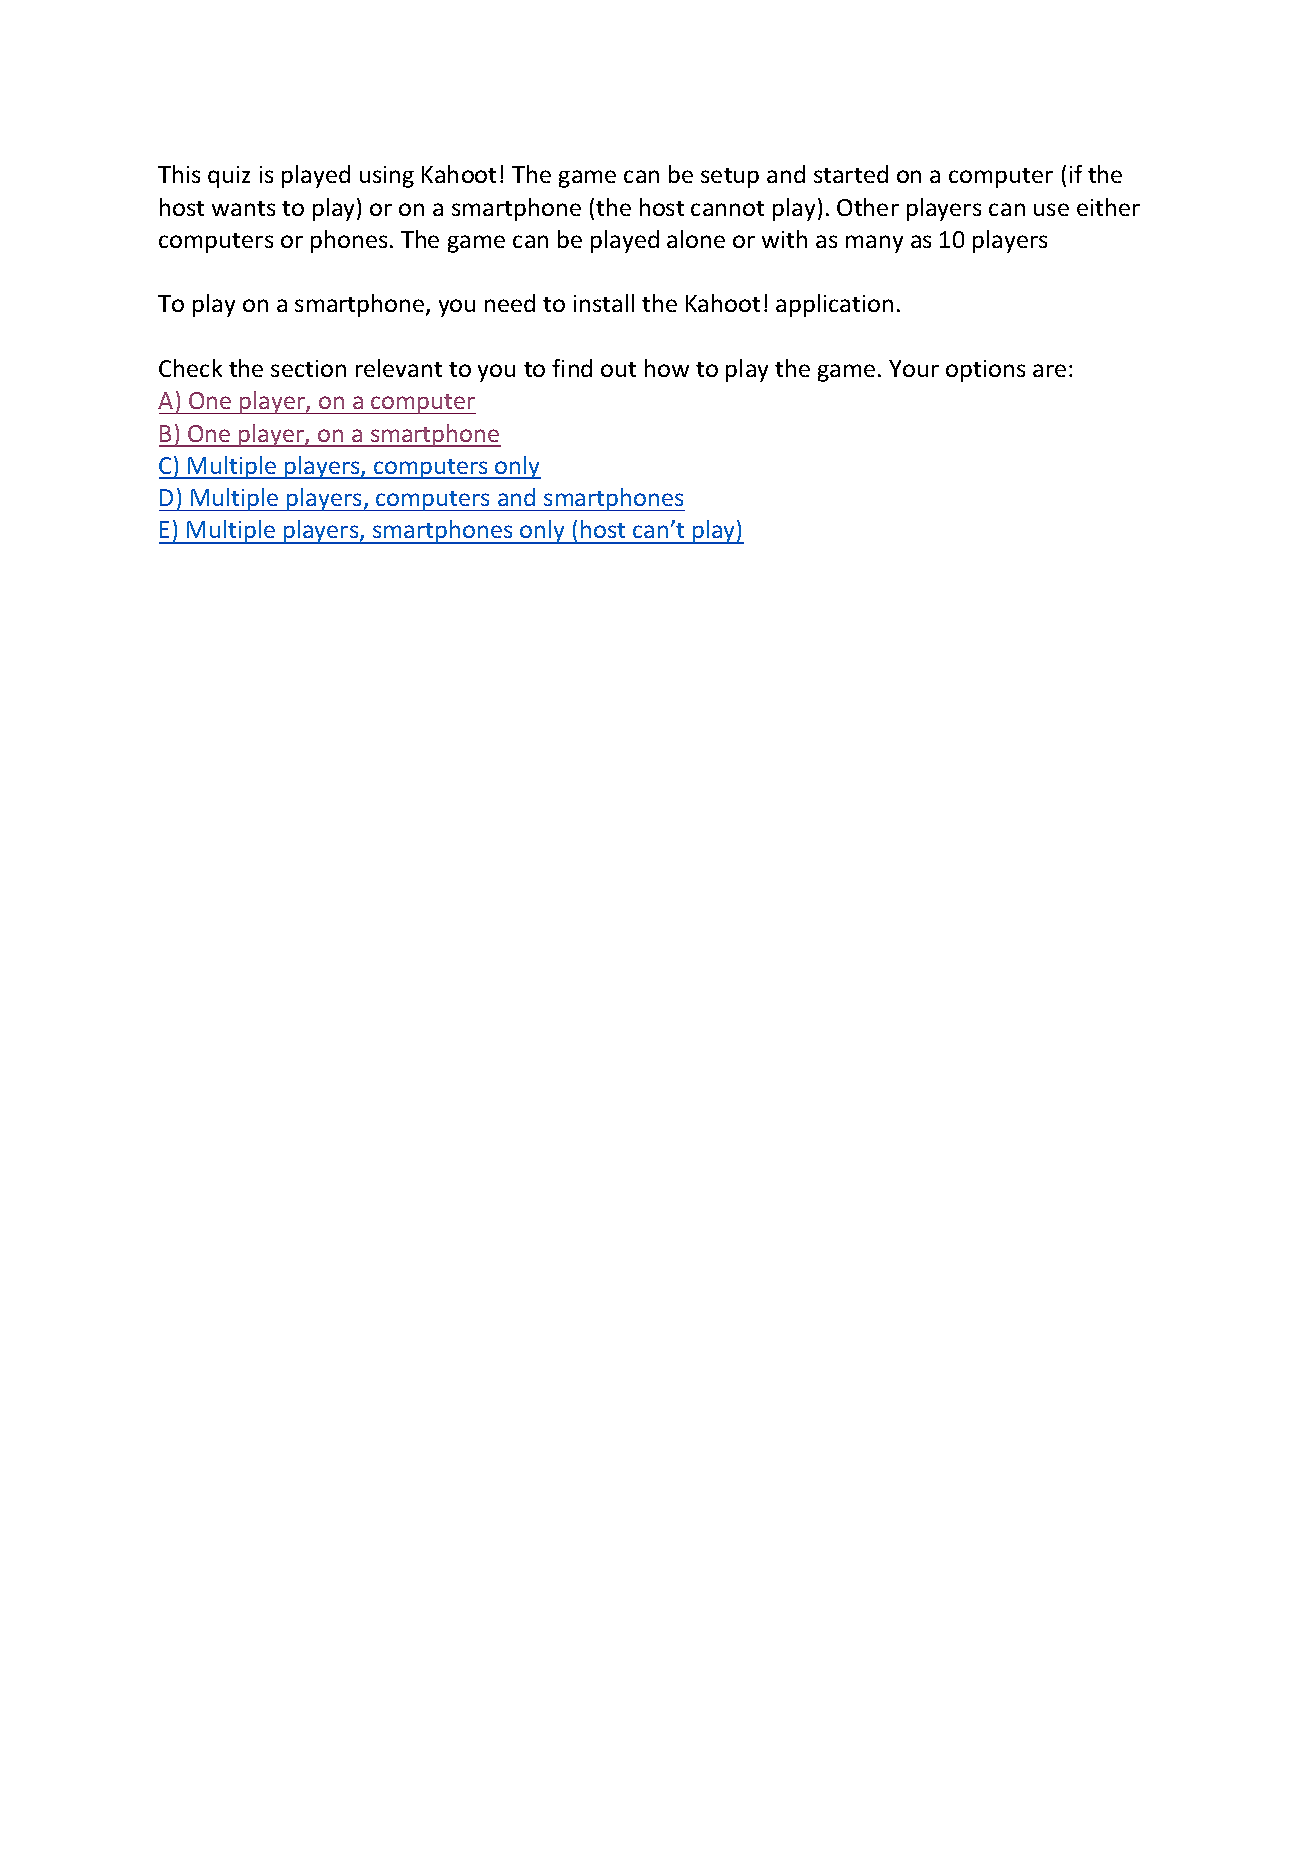  I want to click on quiz, so click(229, 177).
